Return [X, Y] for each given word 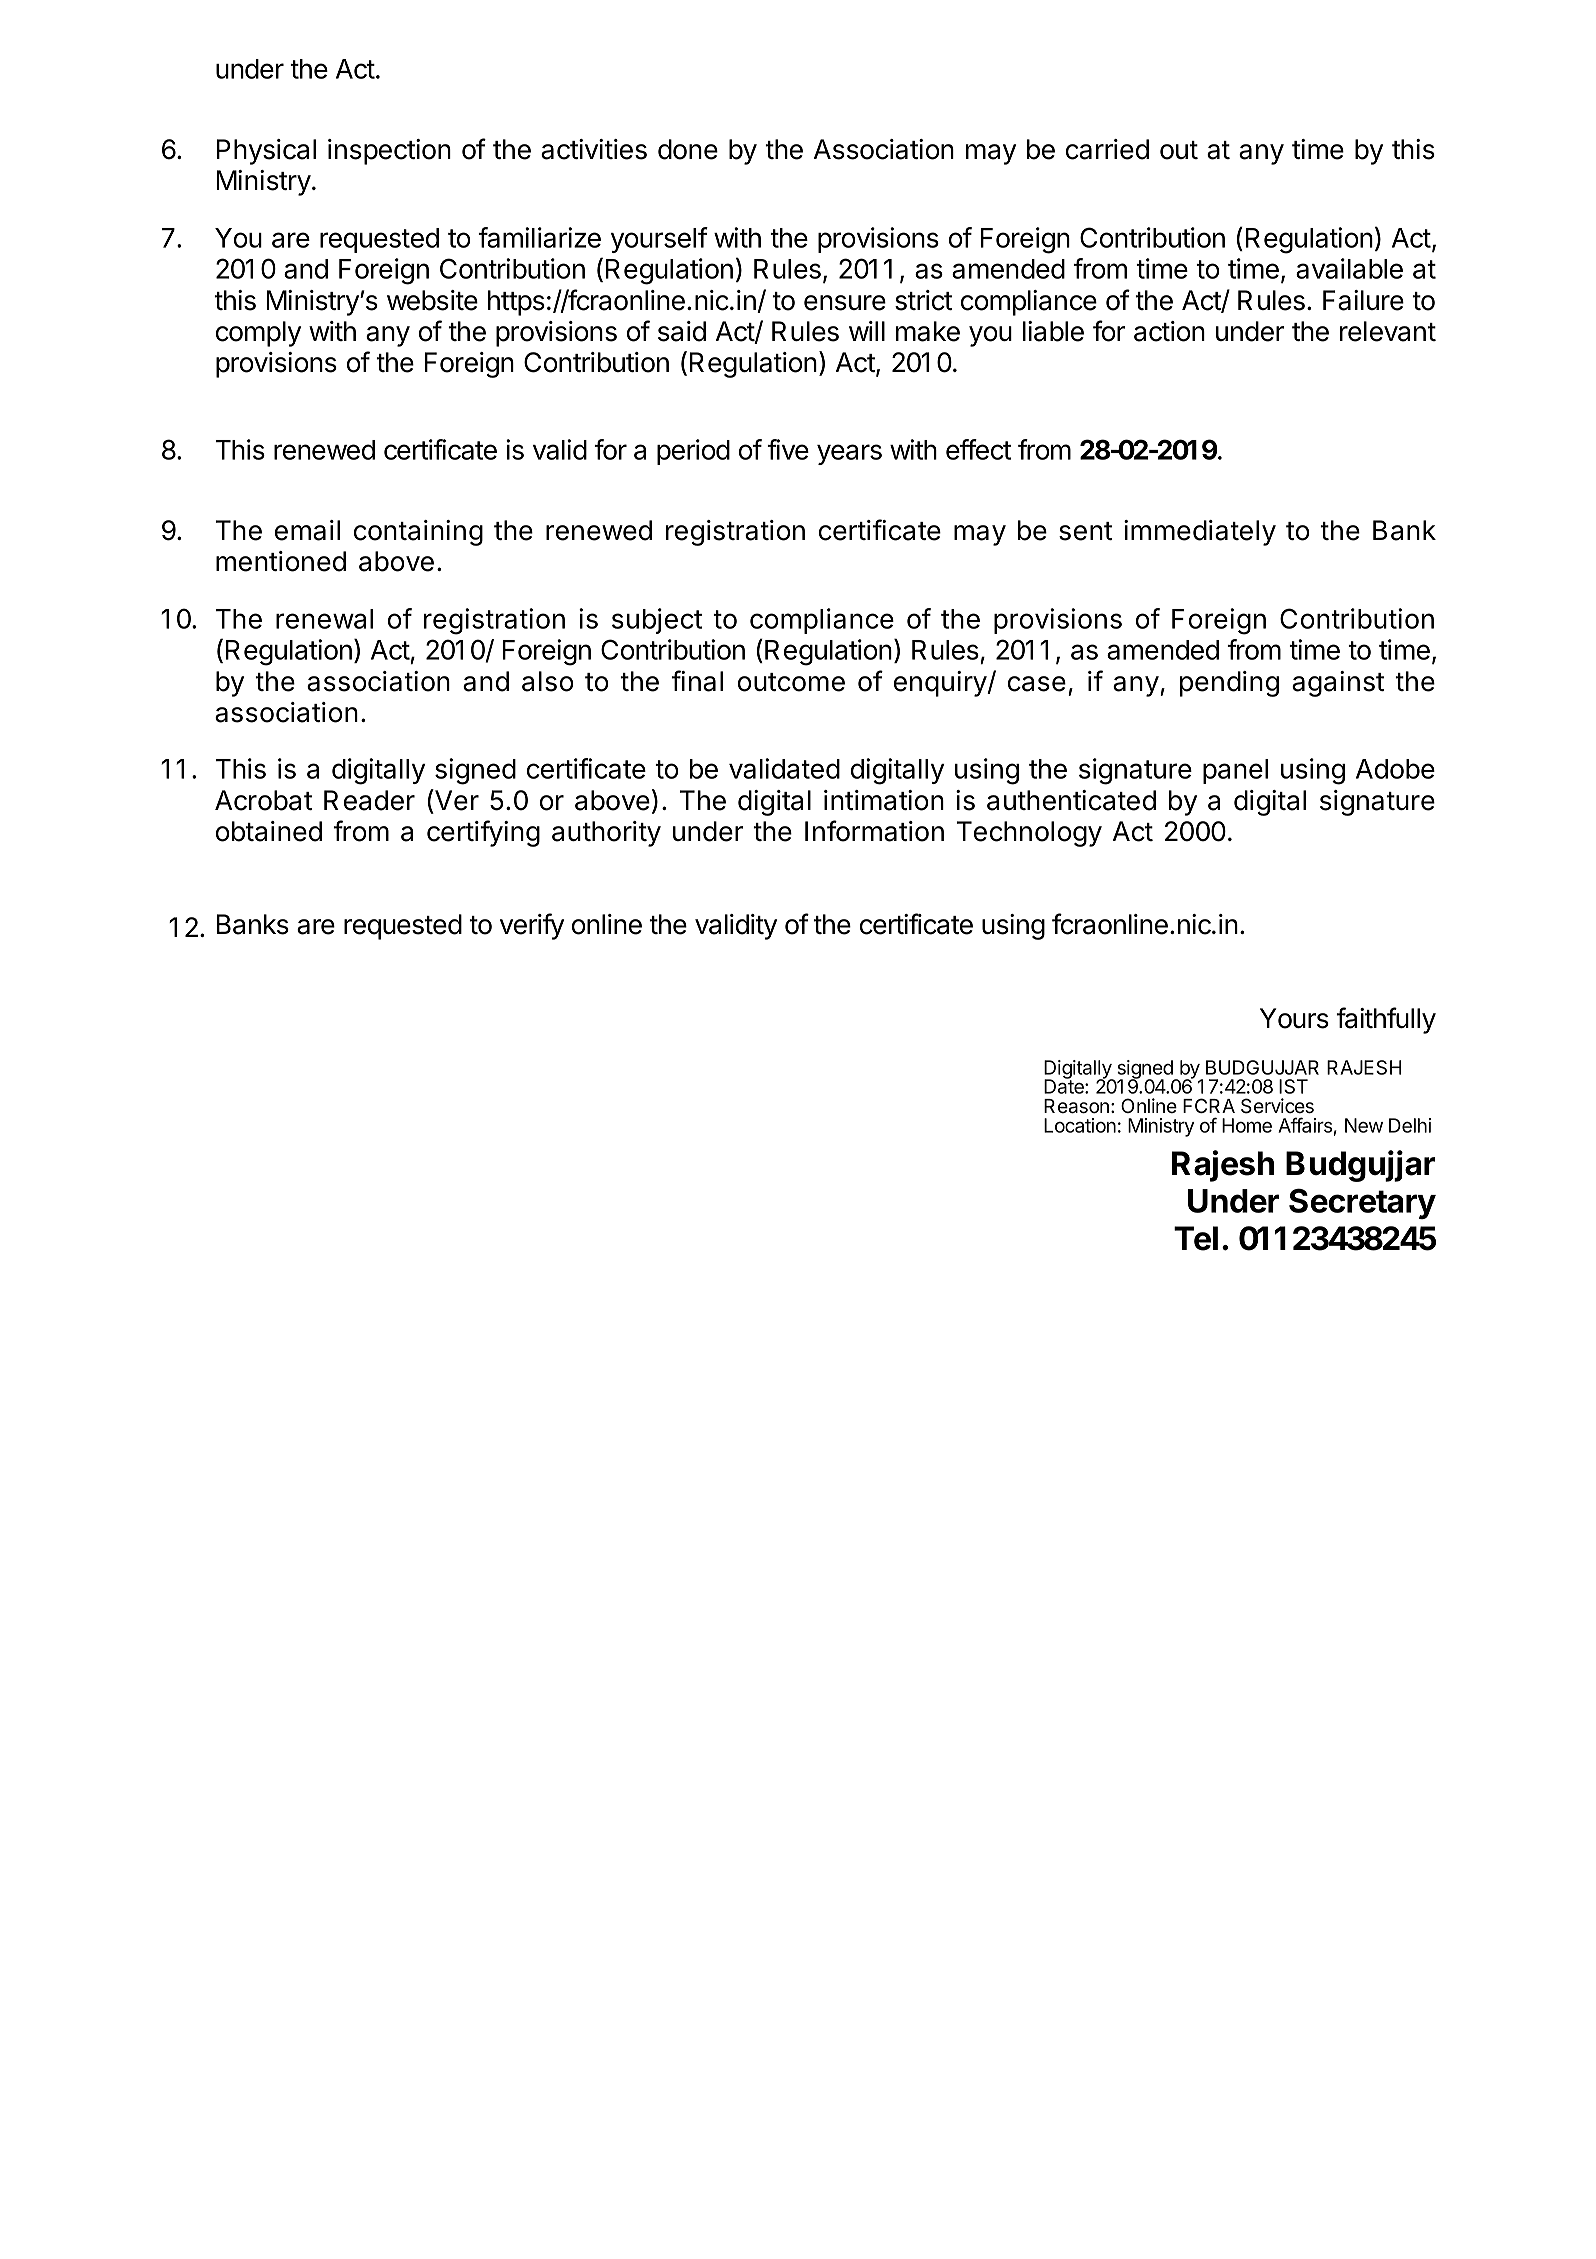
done [688, 149]
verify [532, 926]
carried [1107, 149]
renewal [324, 619]
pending [1229, 684]
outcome [791, 682]
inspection [389, 152]
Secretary [1362, 1203]
